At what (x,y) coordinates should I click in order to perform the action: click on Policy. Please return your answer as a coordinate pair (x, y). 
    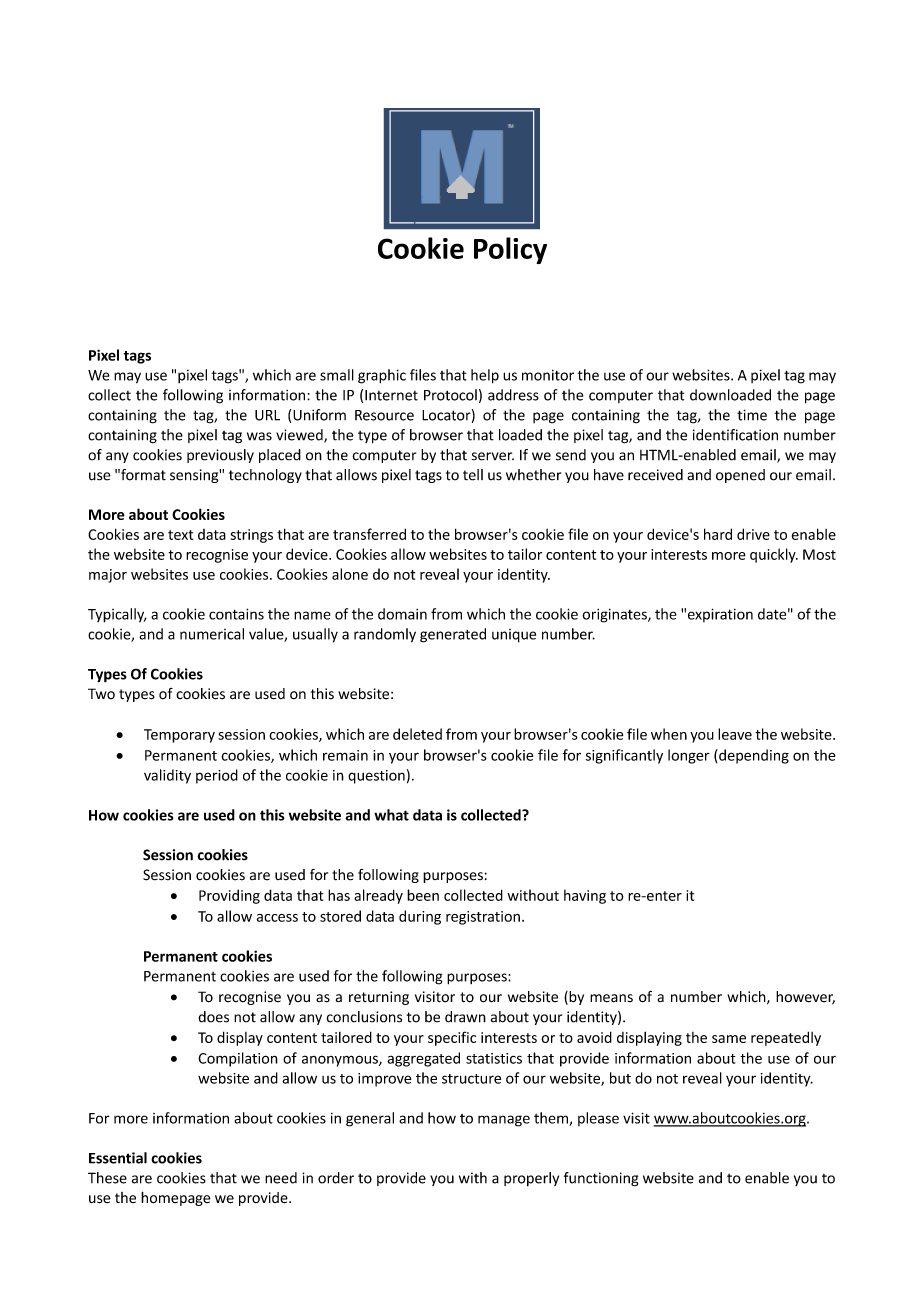
    Looking at the image, I should click on (510, 250).
